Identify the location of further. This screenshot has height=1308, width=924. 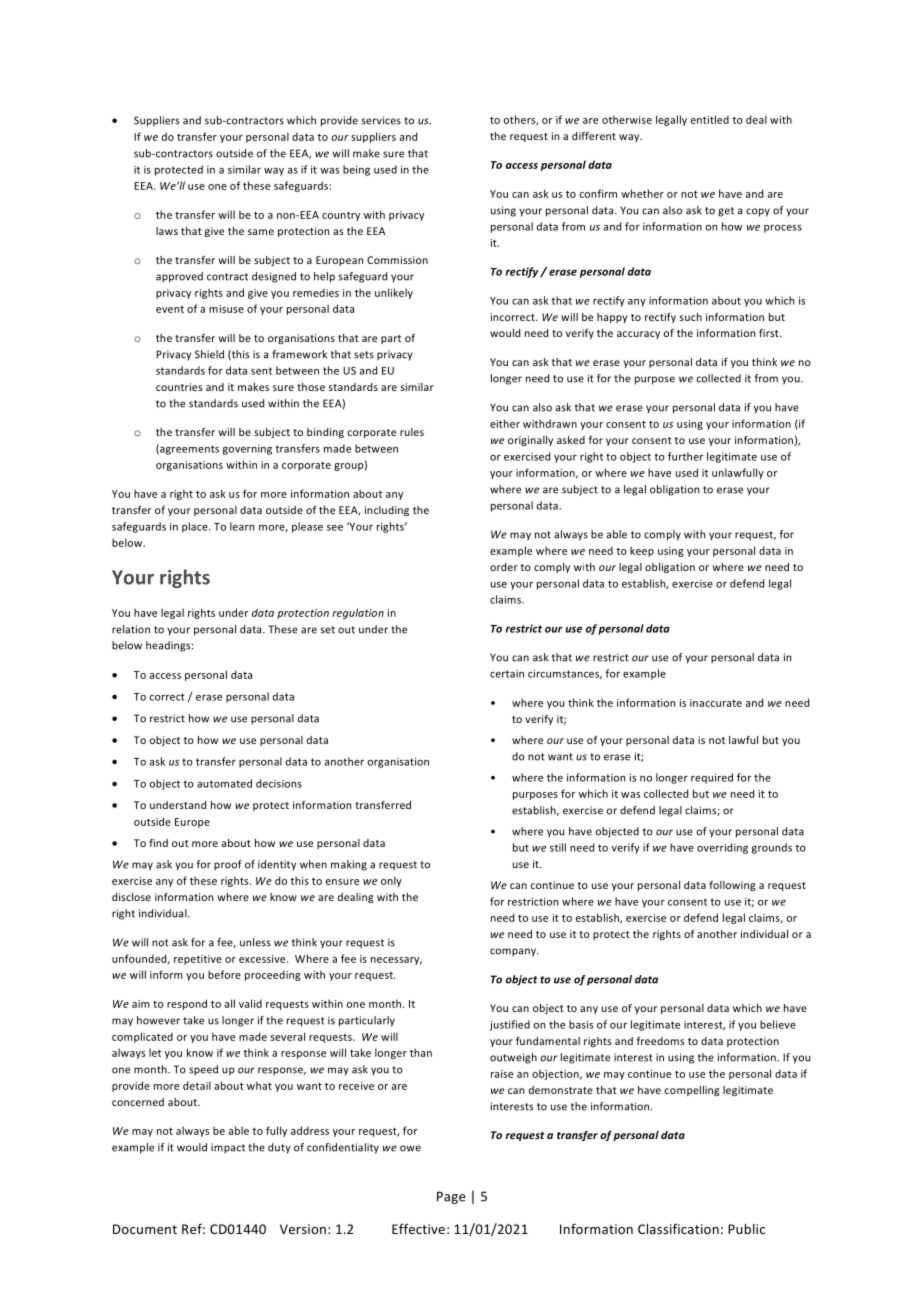
(685, 456).
